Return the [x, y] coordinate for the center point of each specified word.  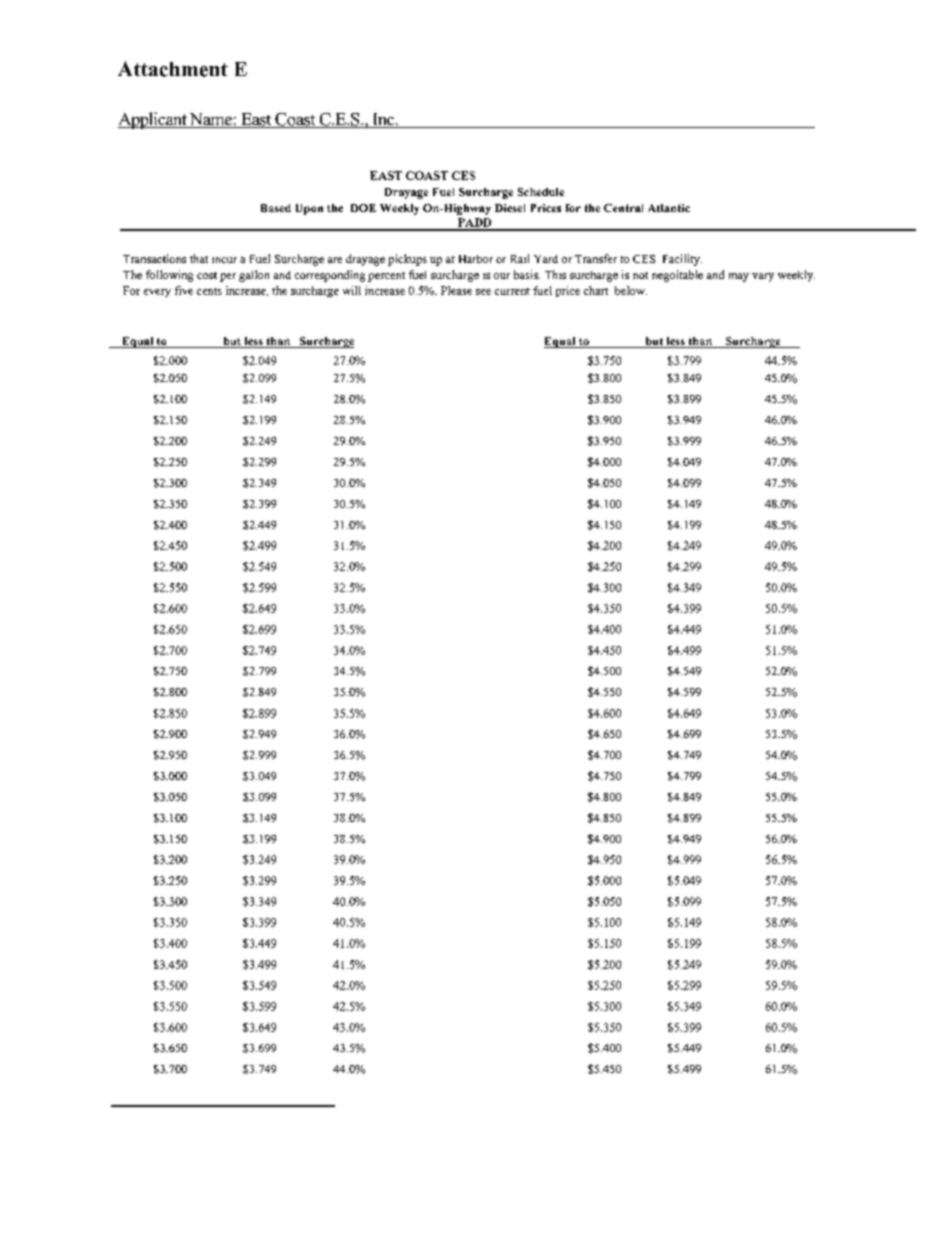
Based [276, 208]
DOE [363, 208]
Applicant [153, 120]
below [631, 290]
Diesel [510, 208]
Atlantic [669, 208]
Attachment [173, 69]
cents [209, 291]
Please [456, 290]
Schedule [541, 192]
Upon [309, 209]
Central [623, 208]
